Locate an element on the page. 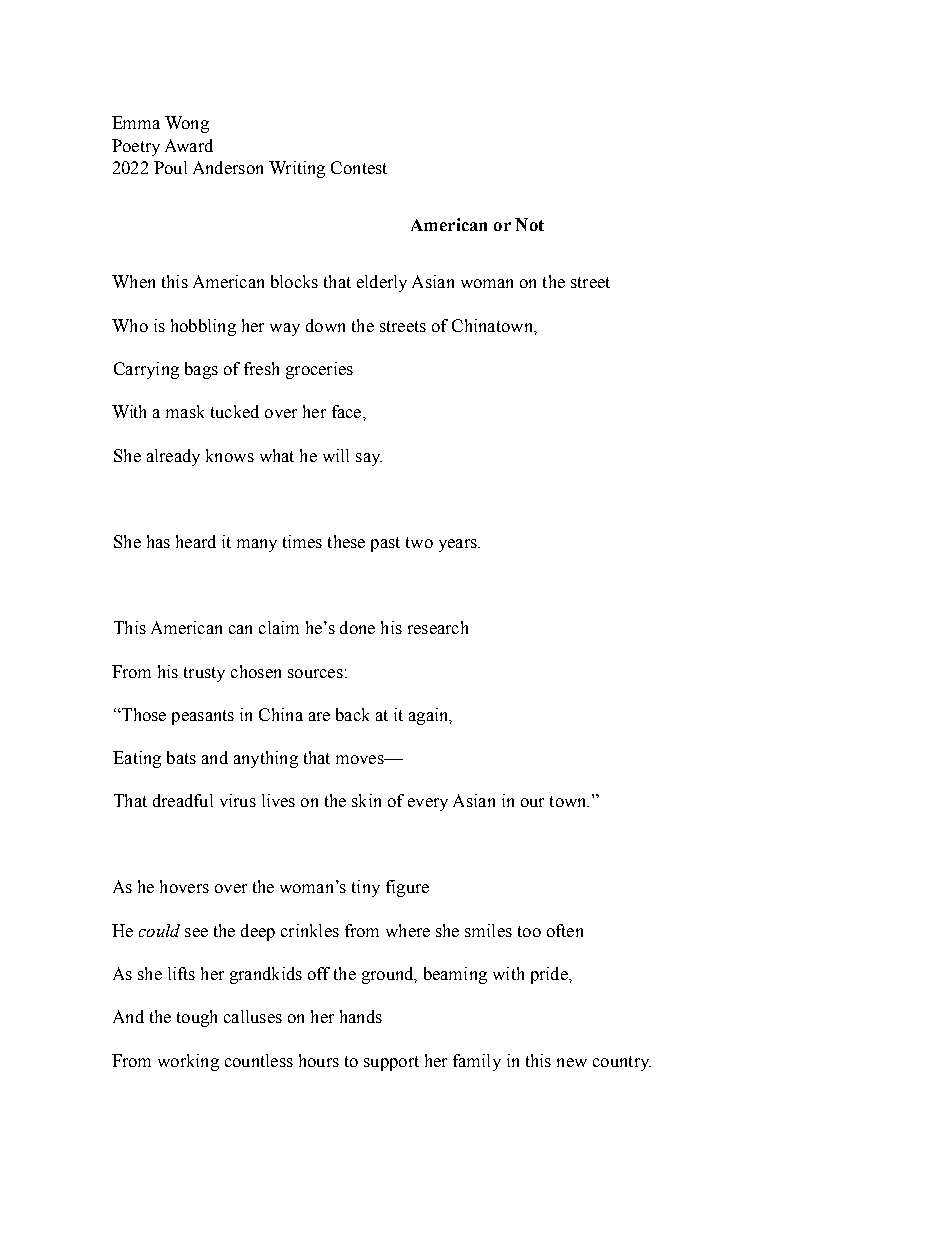 The height and width of the image is (1233, 952). heard is located at coordinates (196, 541).
